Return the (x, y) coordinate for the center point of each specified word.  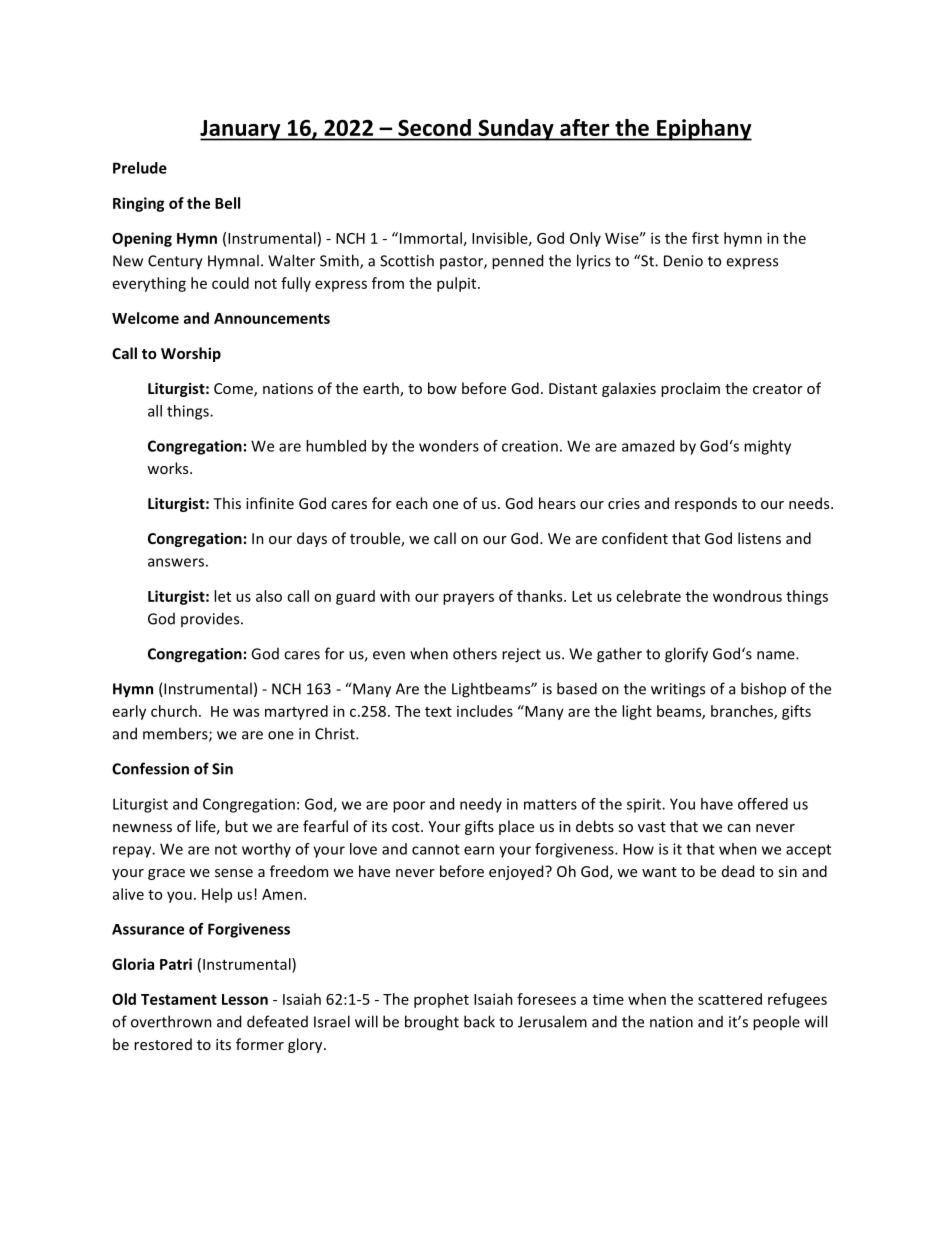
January (241, 130)
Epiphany (703, 130)
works (169, 468)
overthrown (171, 1021)
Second (434, 127)
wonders (449, 446)
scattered (730, 999)
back (479, 1021)
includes (485, 711)
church (174, 711)
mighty (767, 447)
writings (678, 690)
